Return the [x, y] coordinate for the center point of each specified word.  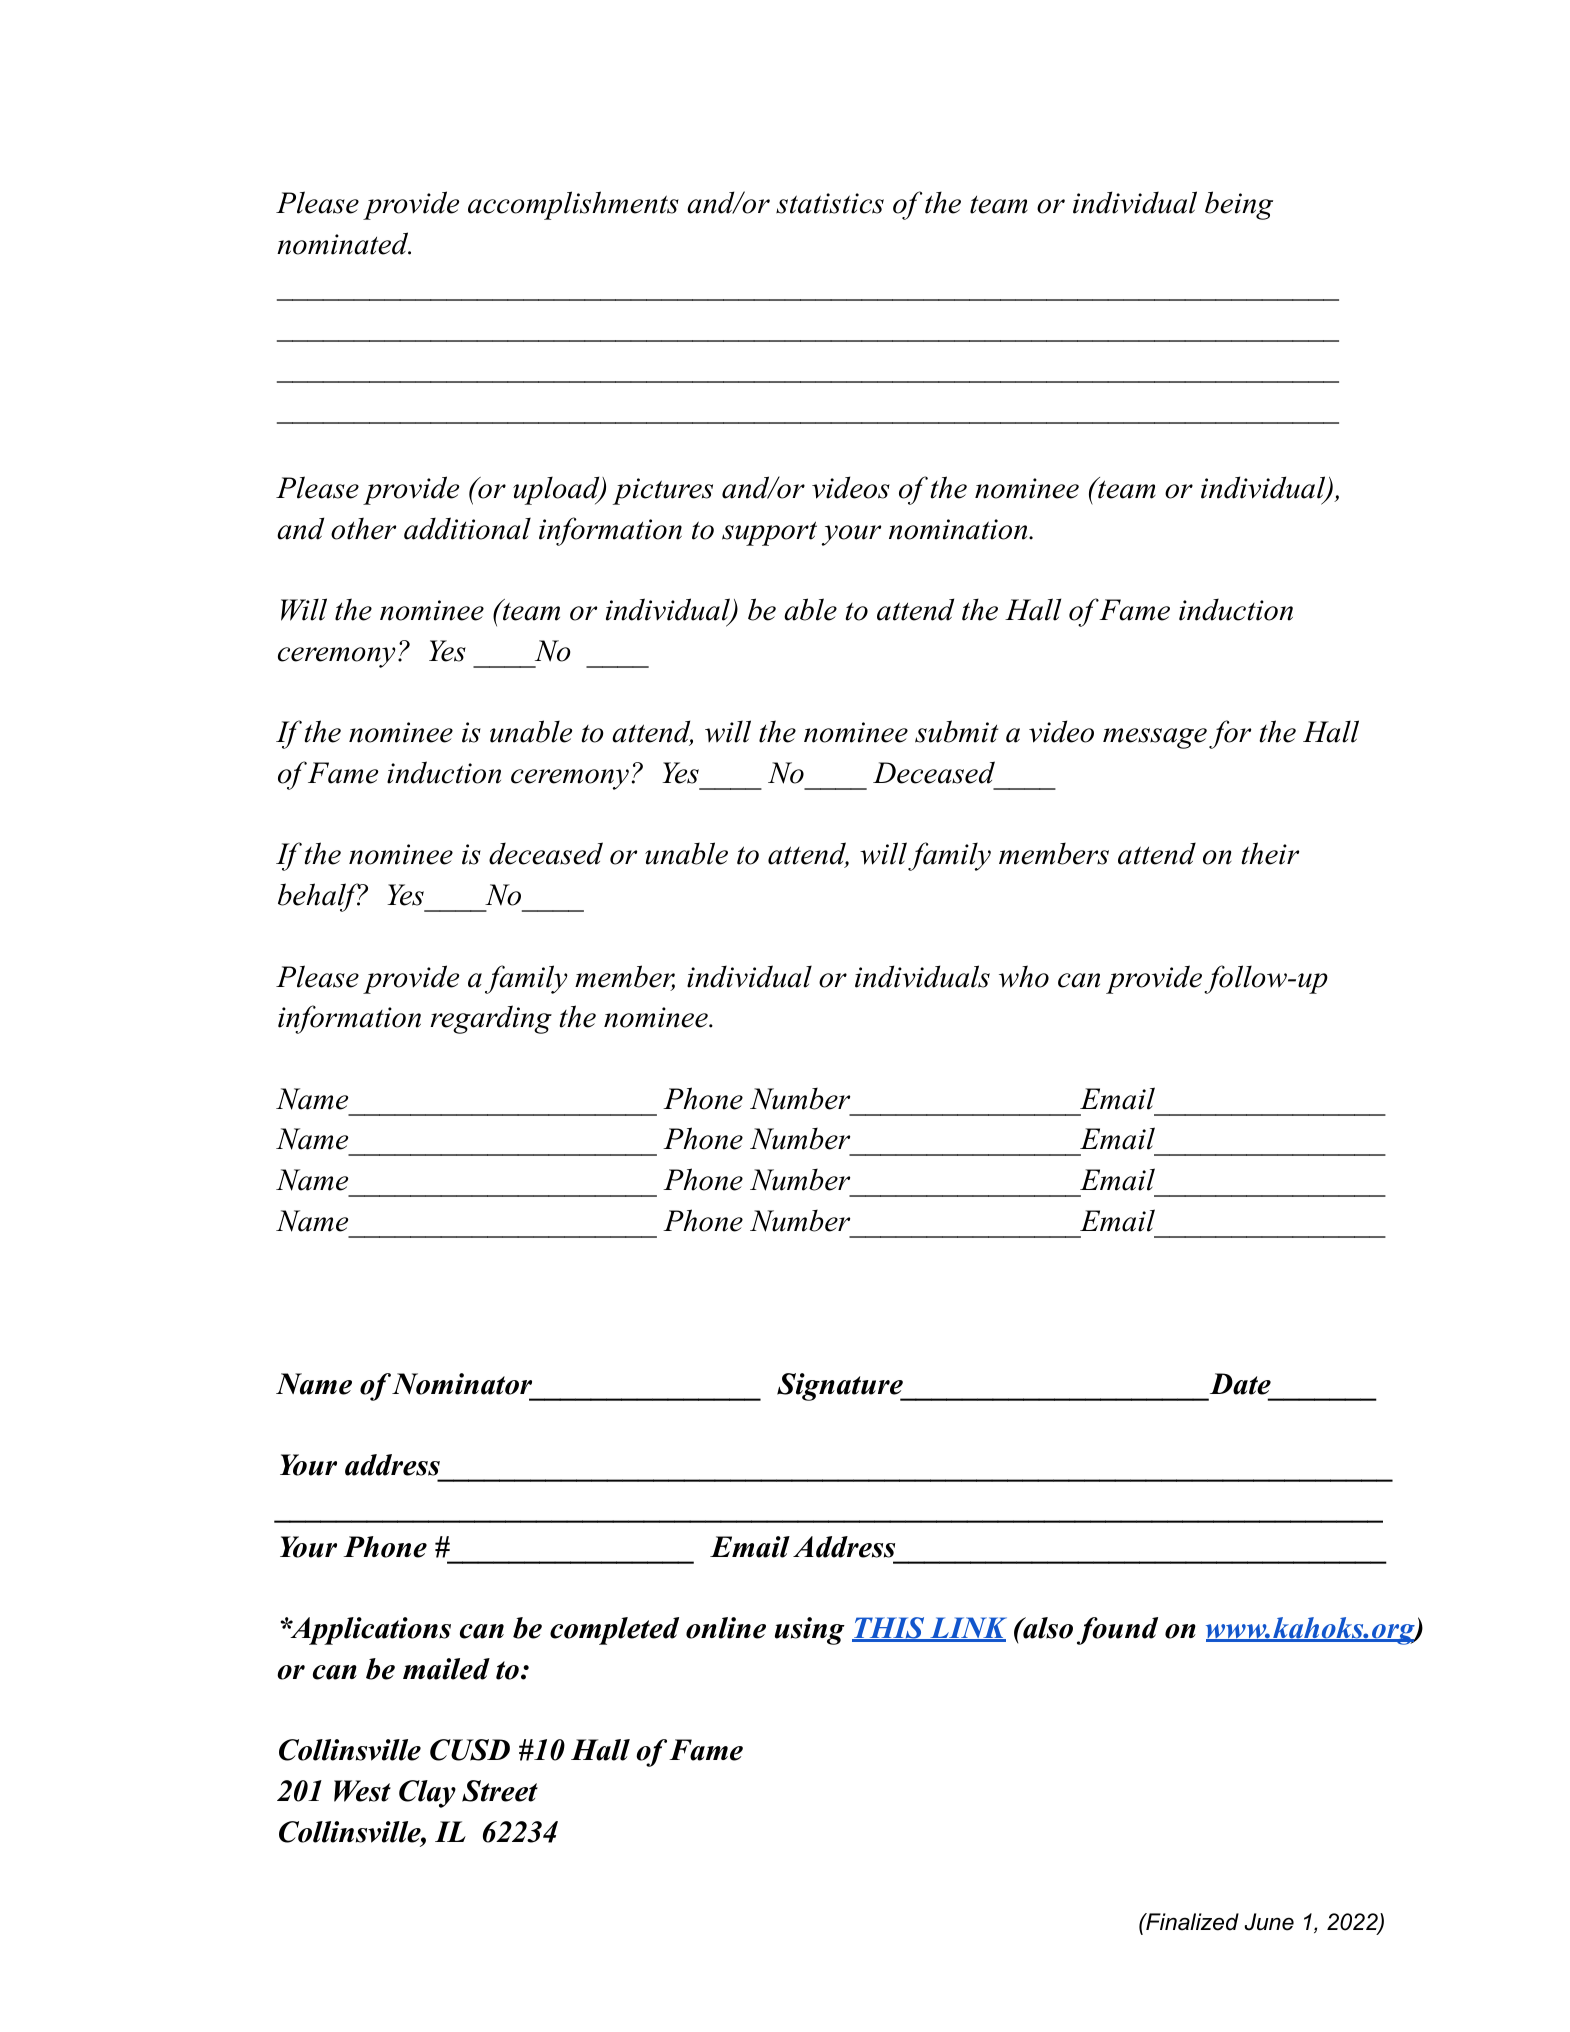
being [1239, 205]
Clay [427, 1794]
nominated [344, 243]
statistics [830, 203]
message [1155, 738]
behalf [320, 897]
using [810, 1631]
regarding [491, 1019]
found [1117, 1631]
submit [956, 731]
